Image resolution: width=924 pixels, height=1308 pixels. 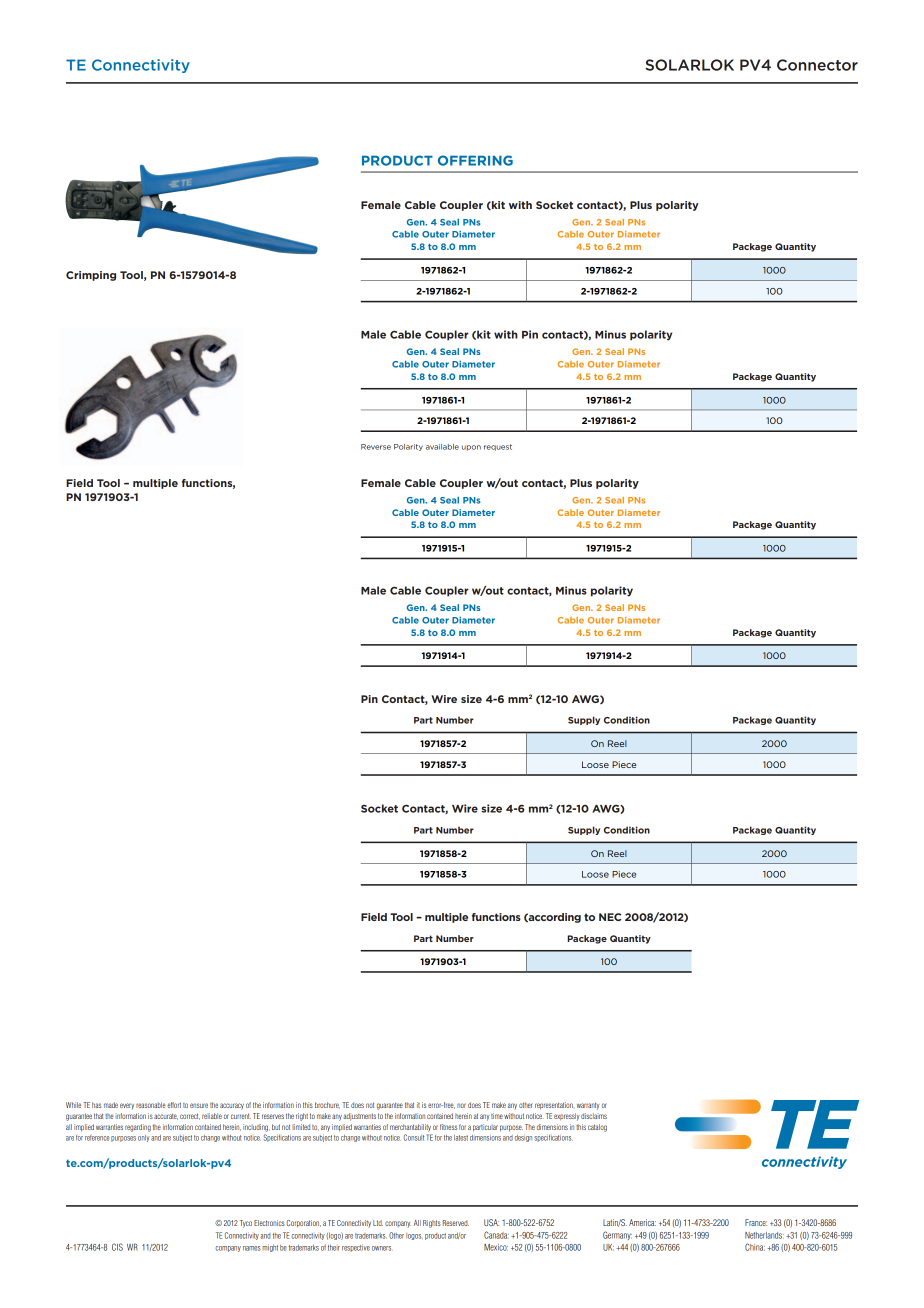 What do you see at coordinates (475, 160) in the screenshot?
I see `offering` at bounding box center [475, 160].
